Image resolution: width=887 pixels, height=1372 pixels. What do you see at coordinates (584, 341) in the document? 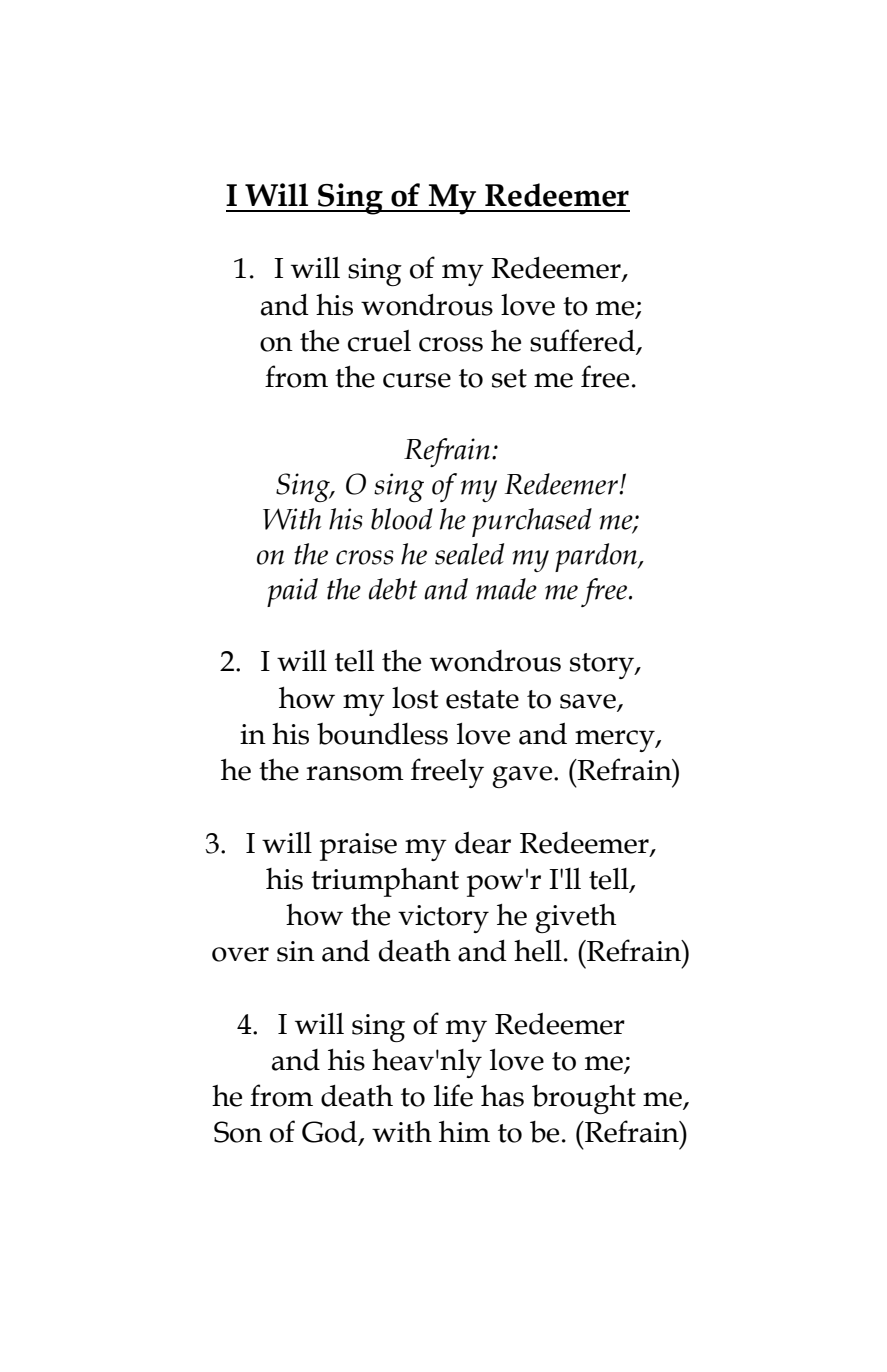
I see `suffered` at bounding box center [584, 341].
